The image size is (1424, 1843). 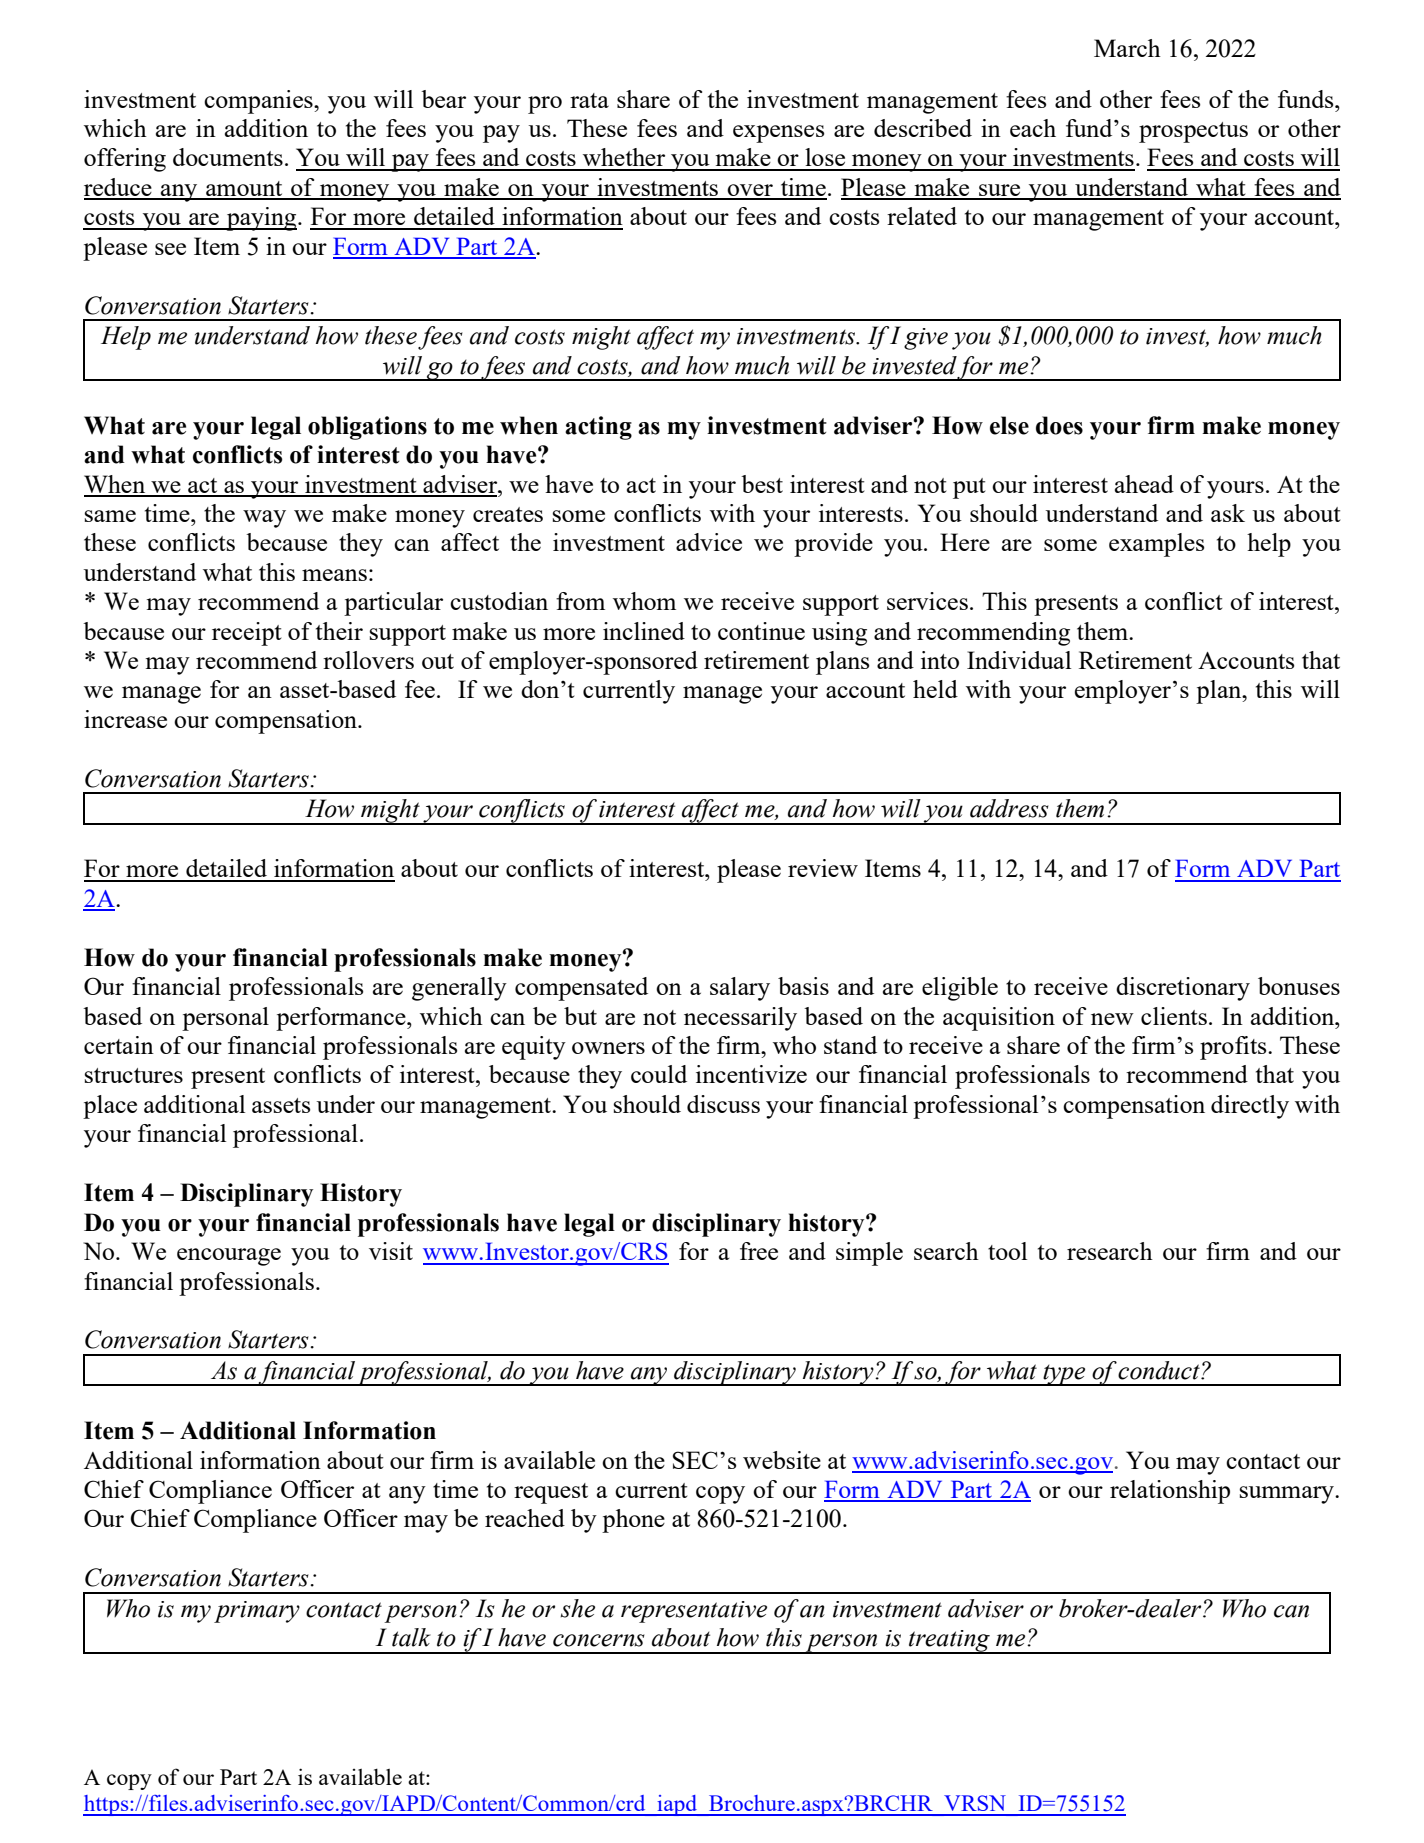 What do you see at coordinates (1156, 545) in the screenshot?
I see `examples` at bounding box center [1156, 545].
